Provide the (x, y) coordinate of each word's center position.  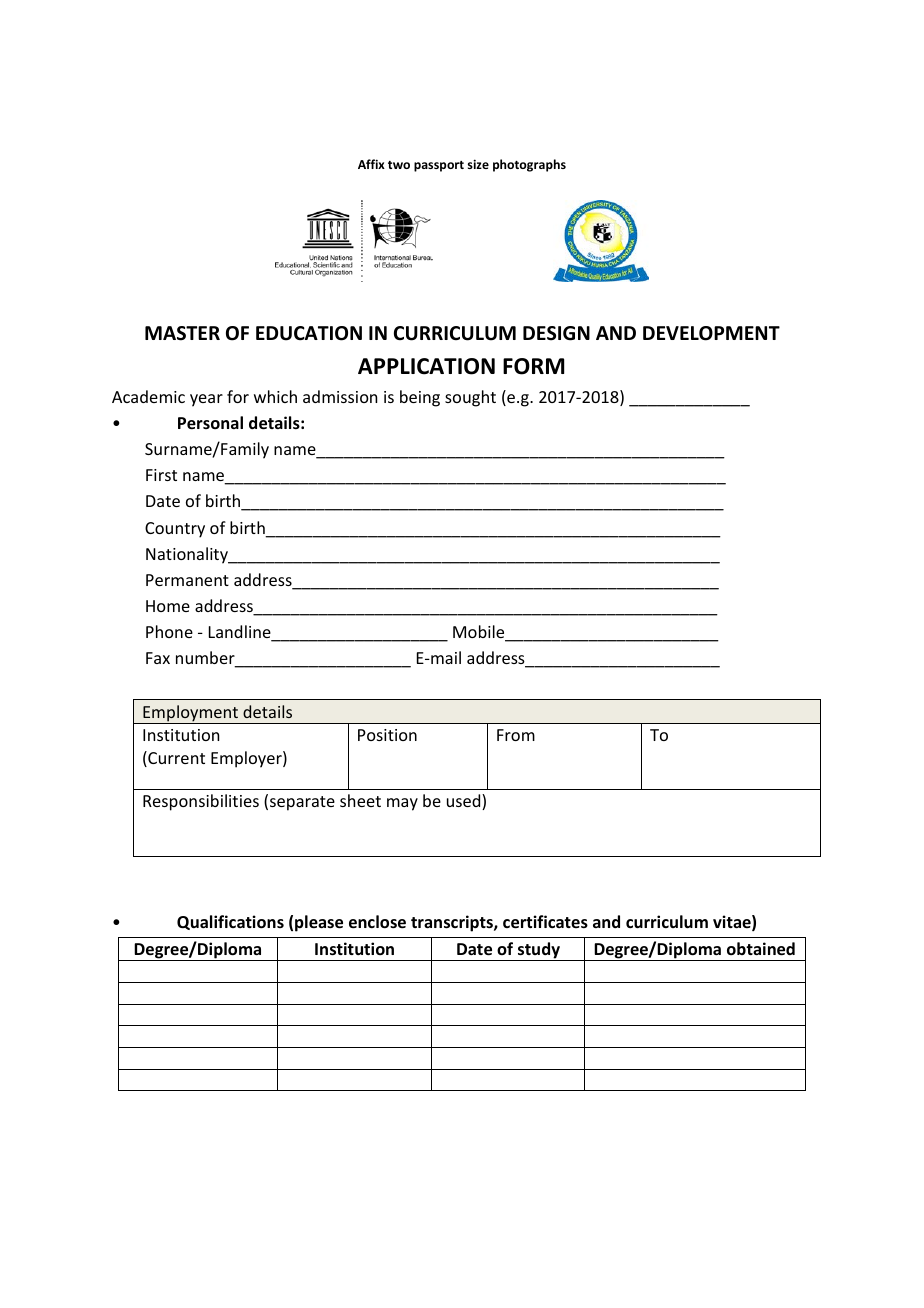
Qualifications (230, 922)
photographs (529, 165)
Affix (371, 164)
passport (439, 166)
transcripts (453, 923)
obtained (761, 949)
